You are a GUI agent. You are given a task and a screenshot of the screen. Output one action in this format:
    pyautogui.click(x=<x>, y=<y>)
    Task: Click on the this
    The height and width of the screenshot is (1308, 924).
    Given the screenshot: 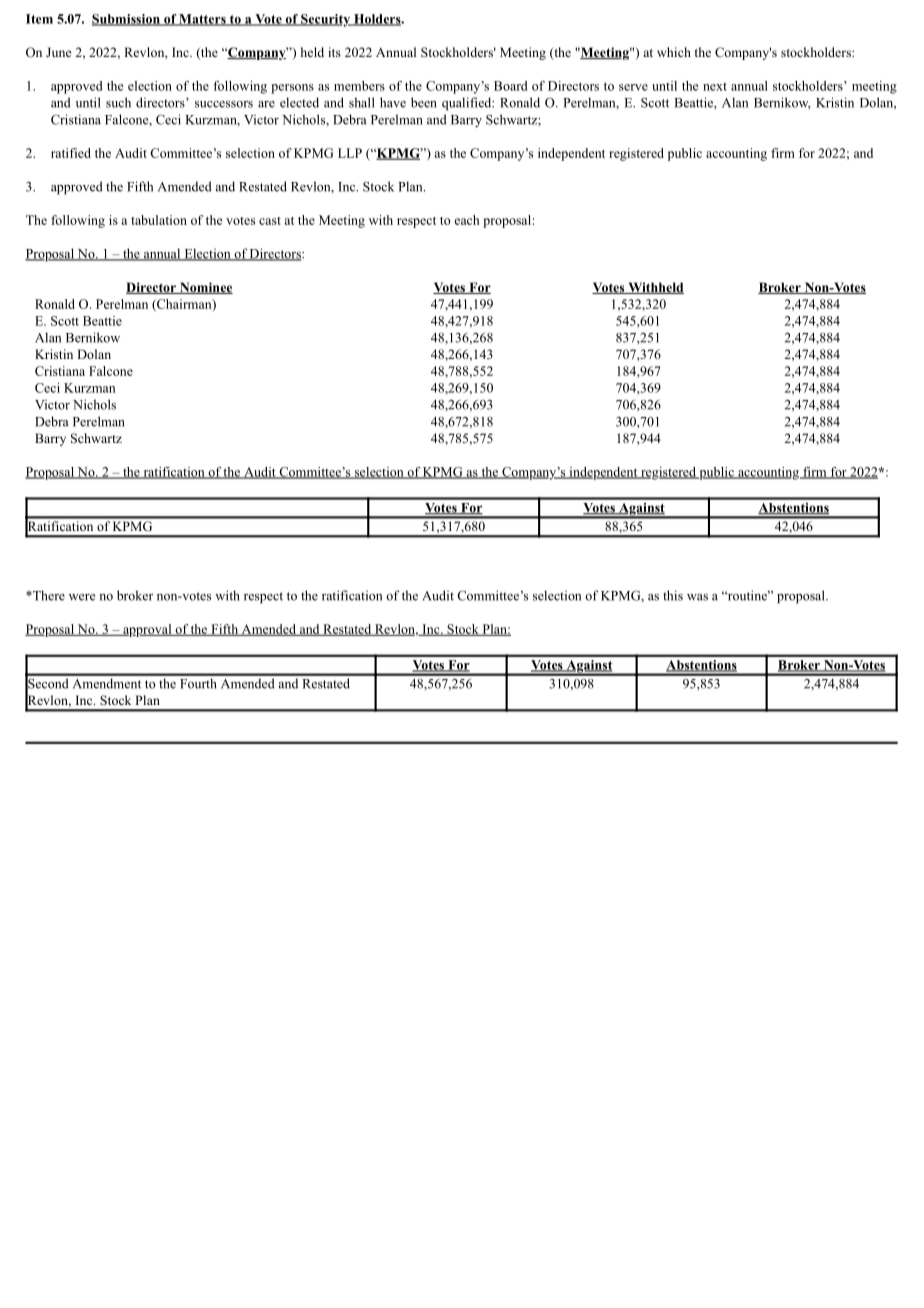 What is the action you would take?
    pyautogui.click(x=673, y=595)
